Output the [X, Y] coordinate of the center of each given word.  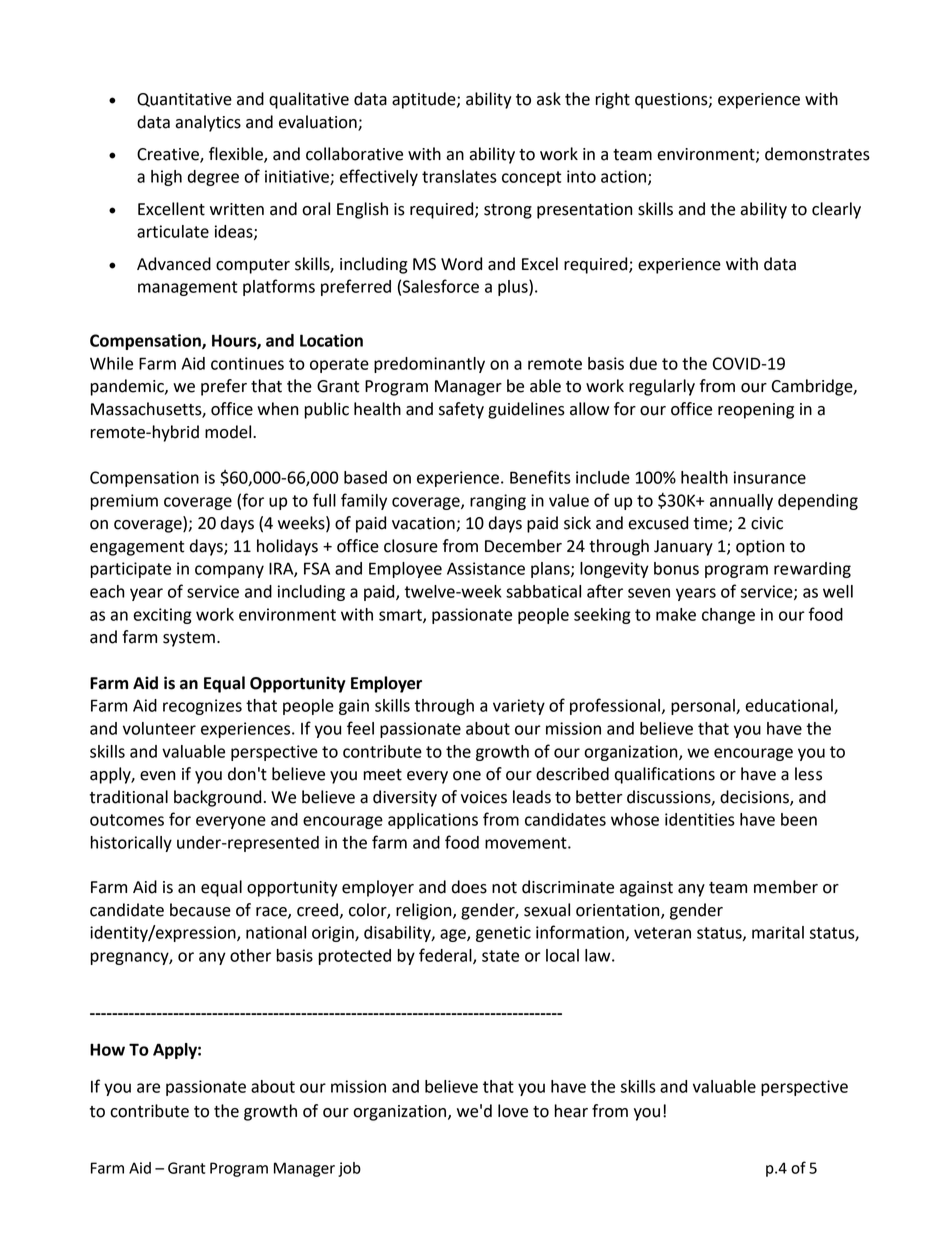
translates [459, 176]
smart [401, 616]
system [189, 639]
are [148, 1088]
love [513, 1111]
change [728, 616]
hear [571, 1111]
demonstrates [817, 154]
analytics [208, 123]
